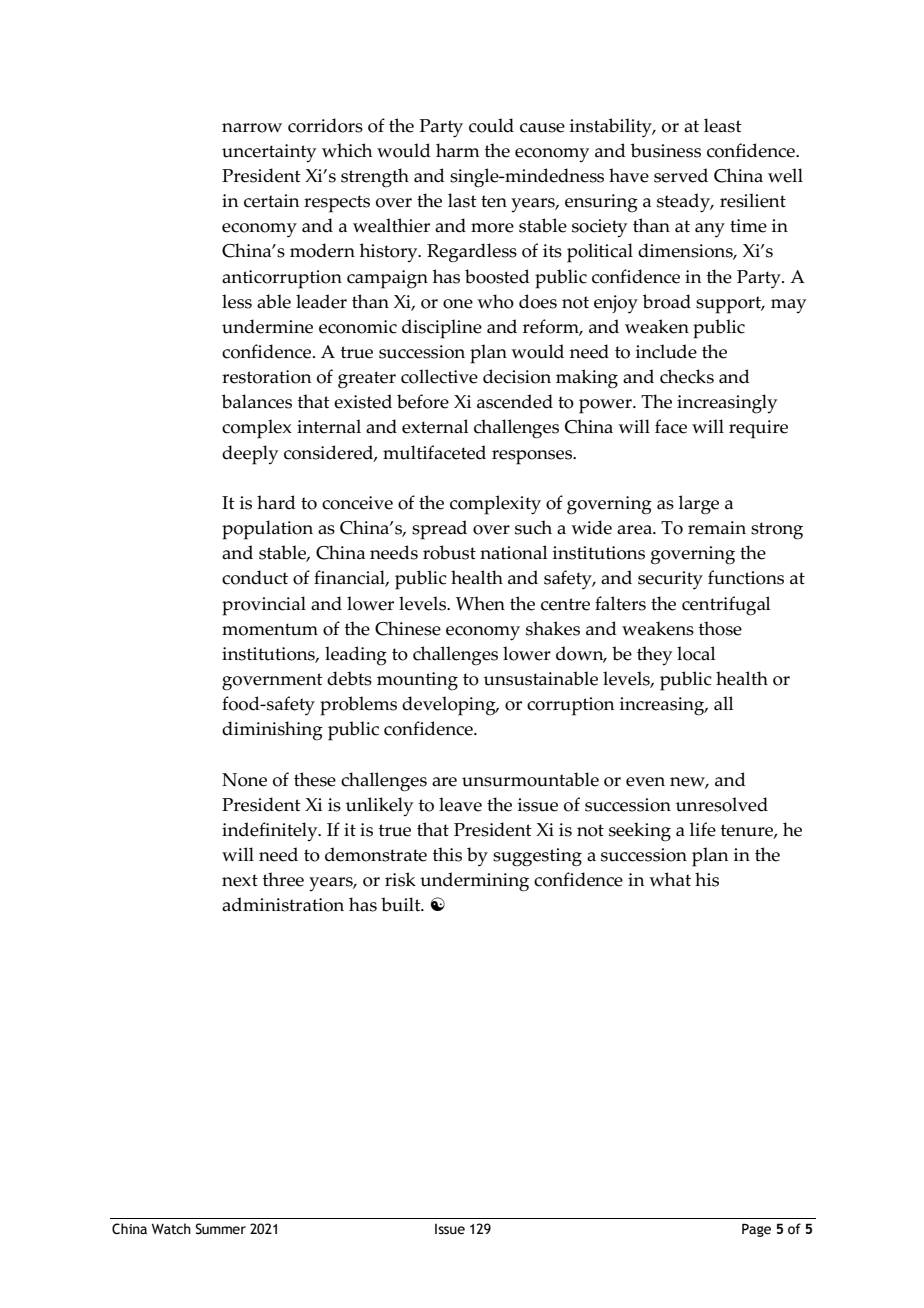 This screenshot has height=1308, width=924. What do you see at coordinates (670, 879) in the screenshot?
I see `what` at bounding box center [670, 879].
